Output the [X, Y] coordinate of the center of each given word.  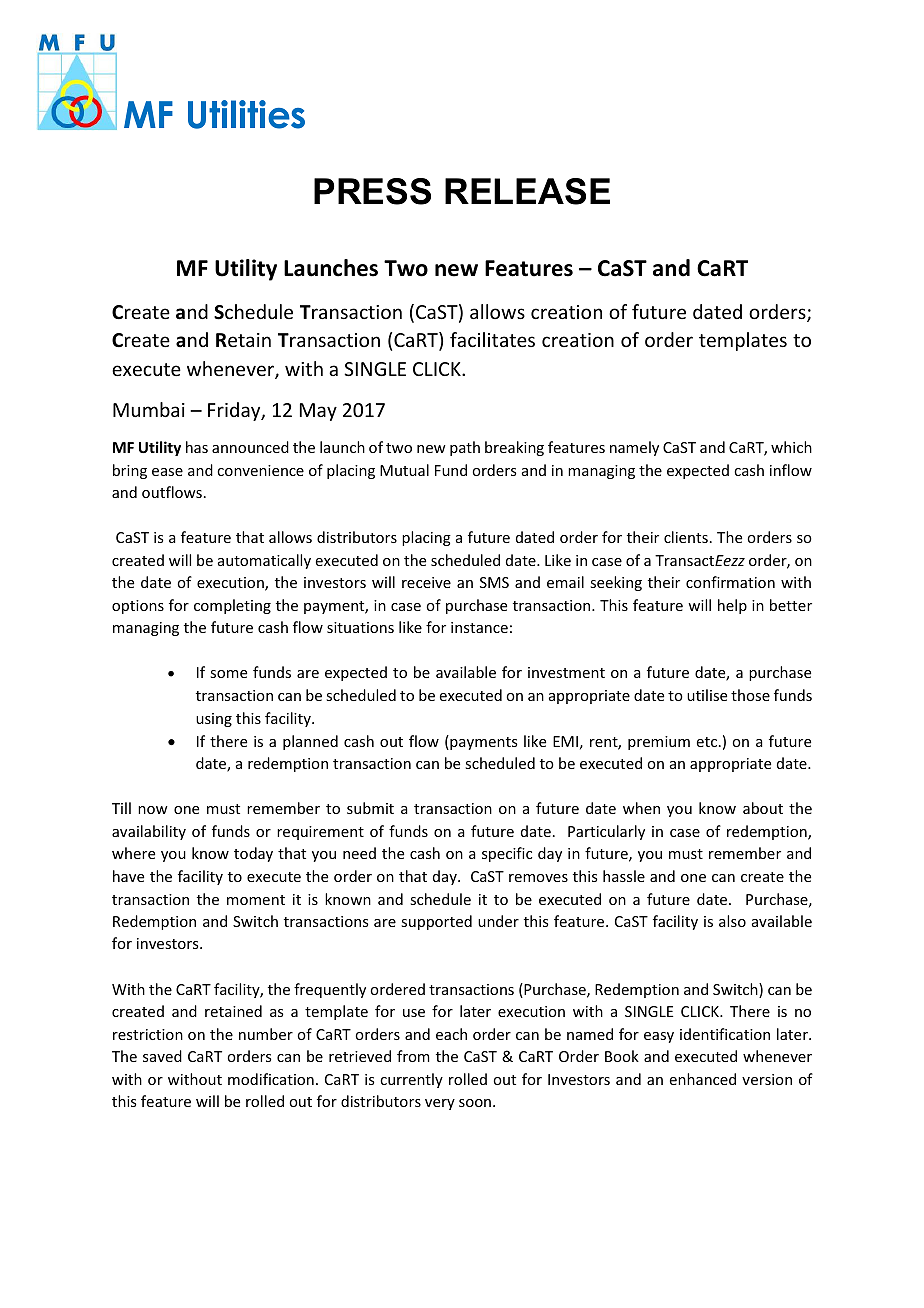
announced [250, 447]
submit [370, 808]
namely [634, 448]
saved [162, 1056]
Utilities [246, 114]
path [465, 448]
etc [707, 742]
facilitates [492, 339]
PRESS [372, 191]
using [214, 720]
